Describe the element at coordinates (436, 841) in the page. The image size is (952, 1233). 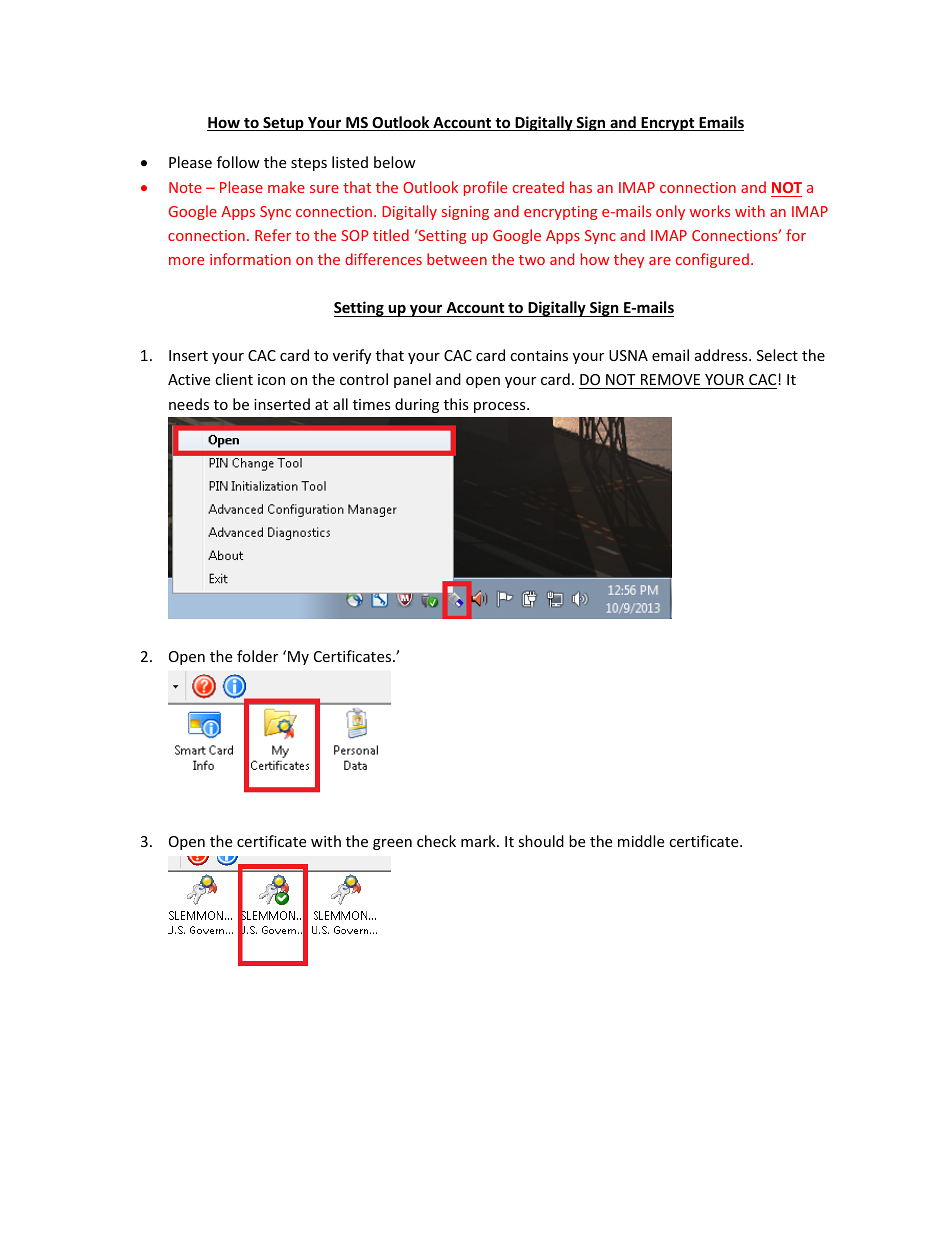
I see `check` at that location.
